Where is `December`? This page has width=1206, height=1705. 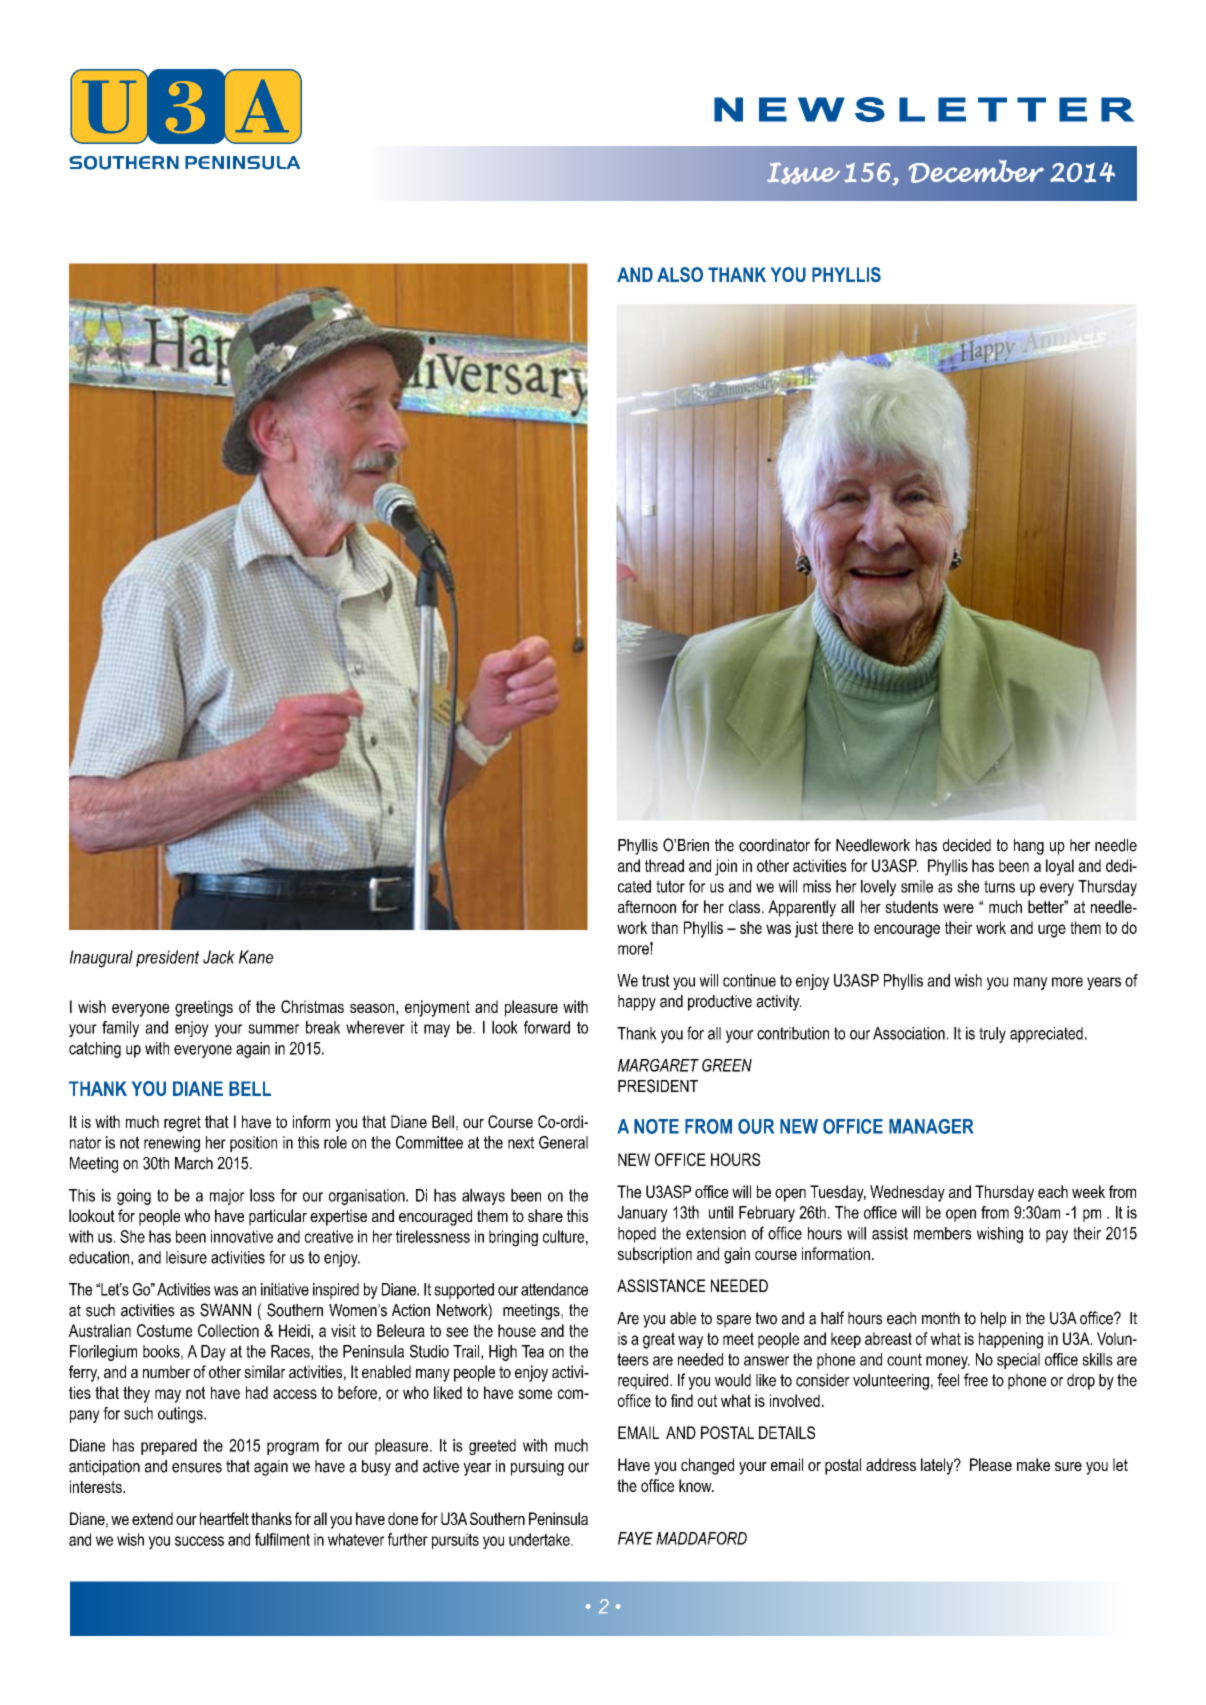 December is located at coordinates (976, 171).
